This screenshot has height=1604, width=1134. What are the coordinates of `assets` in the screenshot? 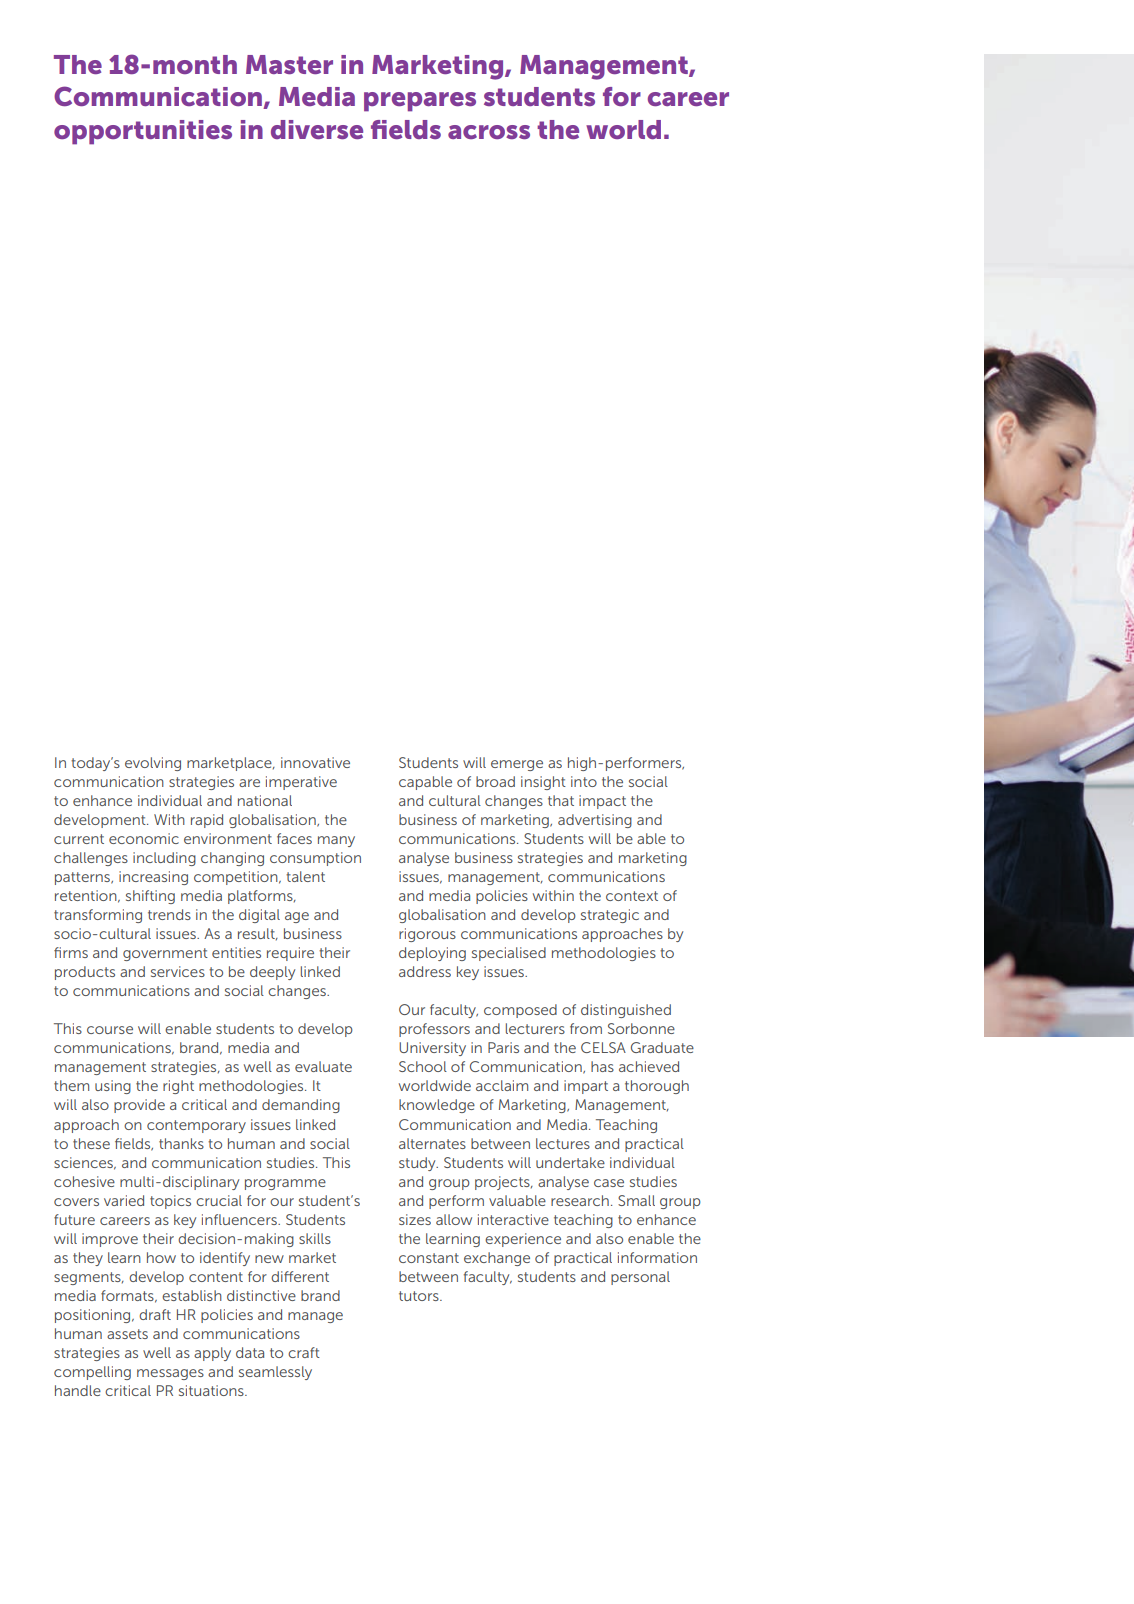 It's located at (127, 1334).
